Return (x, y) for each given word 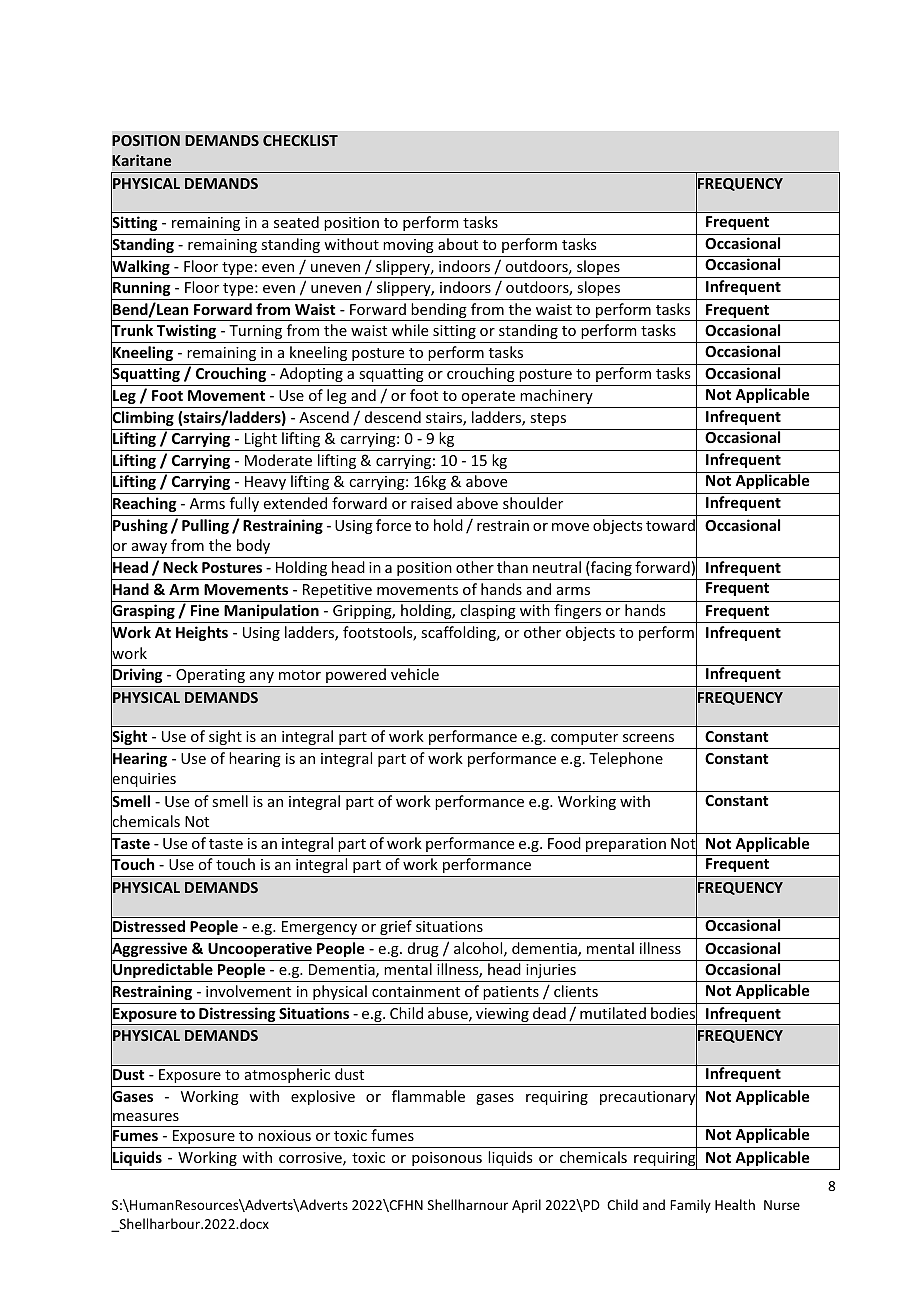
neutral (557, 567)
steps (548, 419)
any (262, 677)
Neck (180, 567)
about (458, 244)
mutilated (613, 1013)
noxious (284, 1135)
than (512, 567)
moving (408, 246)
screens (648, 738)
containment (416, 991)
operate (488, 397)
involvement (248, 991)
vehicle (415, 674)
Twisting (186, 331)
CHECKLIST (300, 140)
